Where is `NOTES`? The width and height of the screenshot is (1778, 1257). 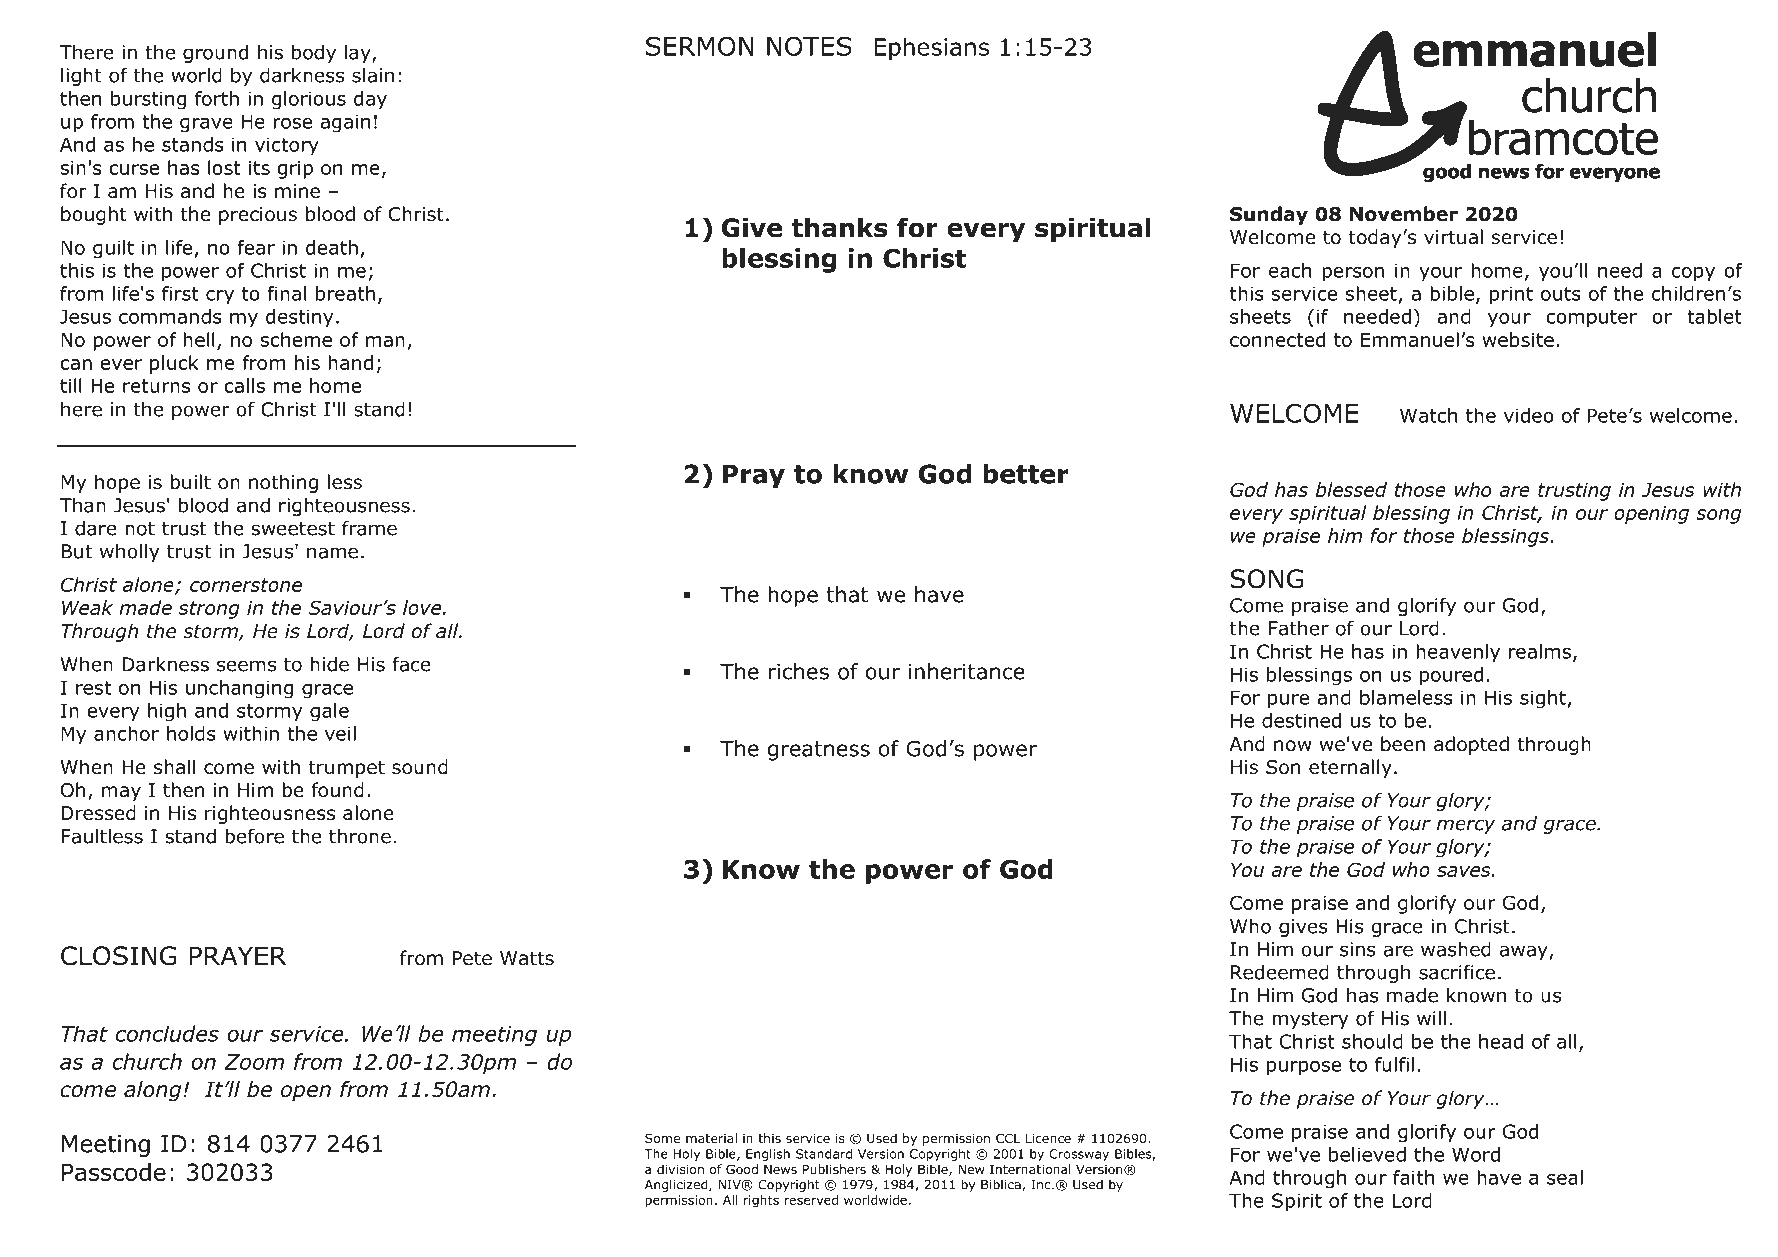 NOTES is located at coordinates (809, 46).
